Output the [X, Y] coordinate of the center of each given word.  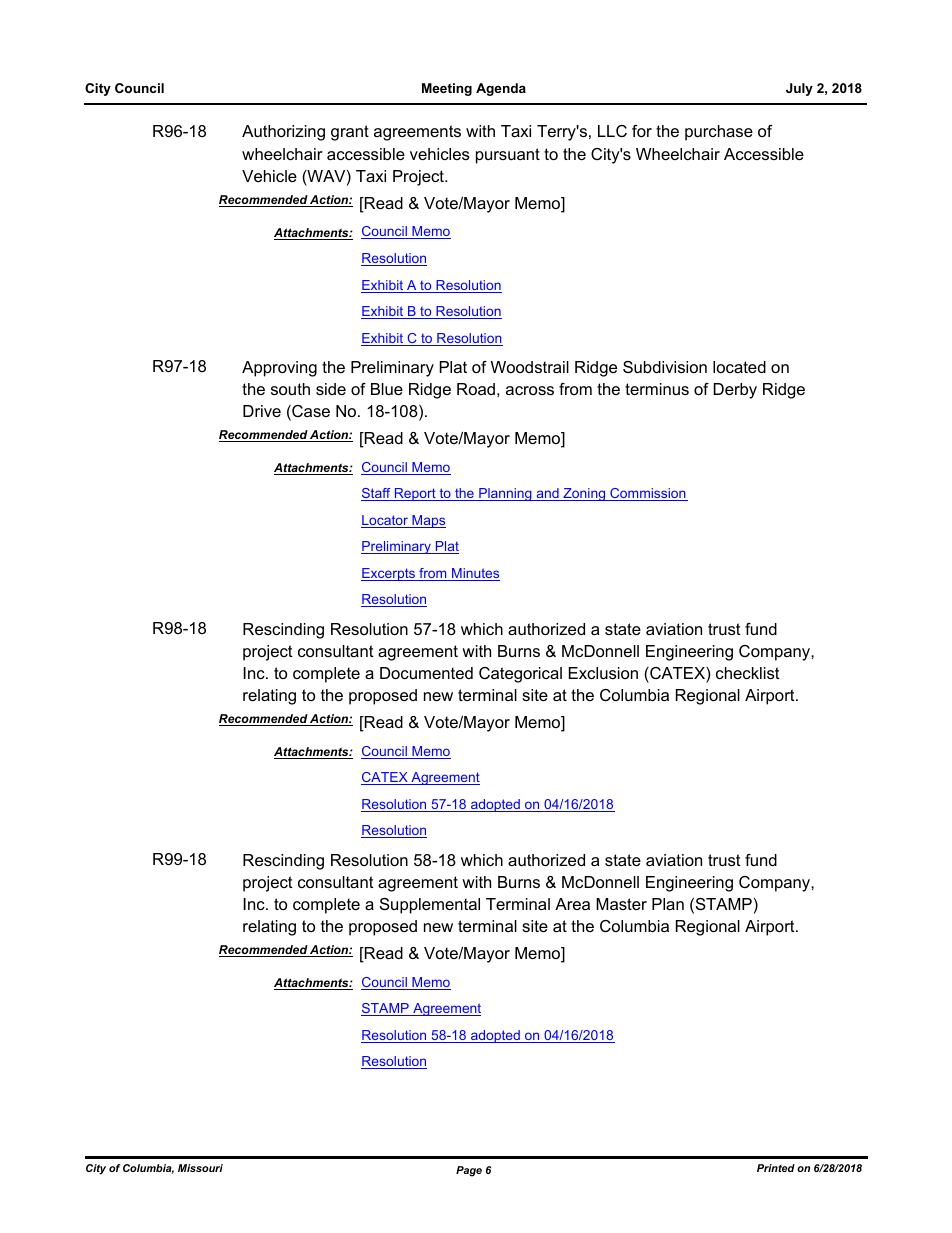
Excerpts [389, 574]
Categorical [520, 675]
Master [621, 904]
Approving [279, 369]
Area [572, 904]
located [739, 367]
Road [476, 389]
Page [469, 1171]
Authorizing [283, 133]
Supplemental [430, 906]
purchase [719, 133]
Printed [776, 1168]
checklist [747, 673]
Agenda [501, 89]
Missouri [200, 1168]
